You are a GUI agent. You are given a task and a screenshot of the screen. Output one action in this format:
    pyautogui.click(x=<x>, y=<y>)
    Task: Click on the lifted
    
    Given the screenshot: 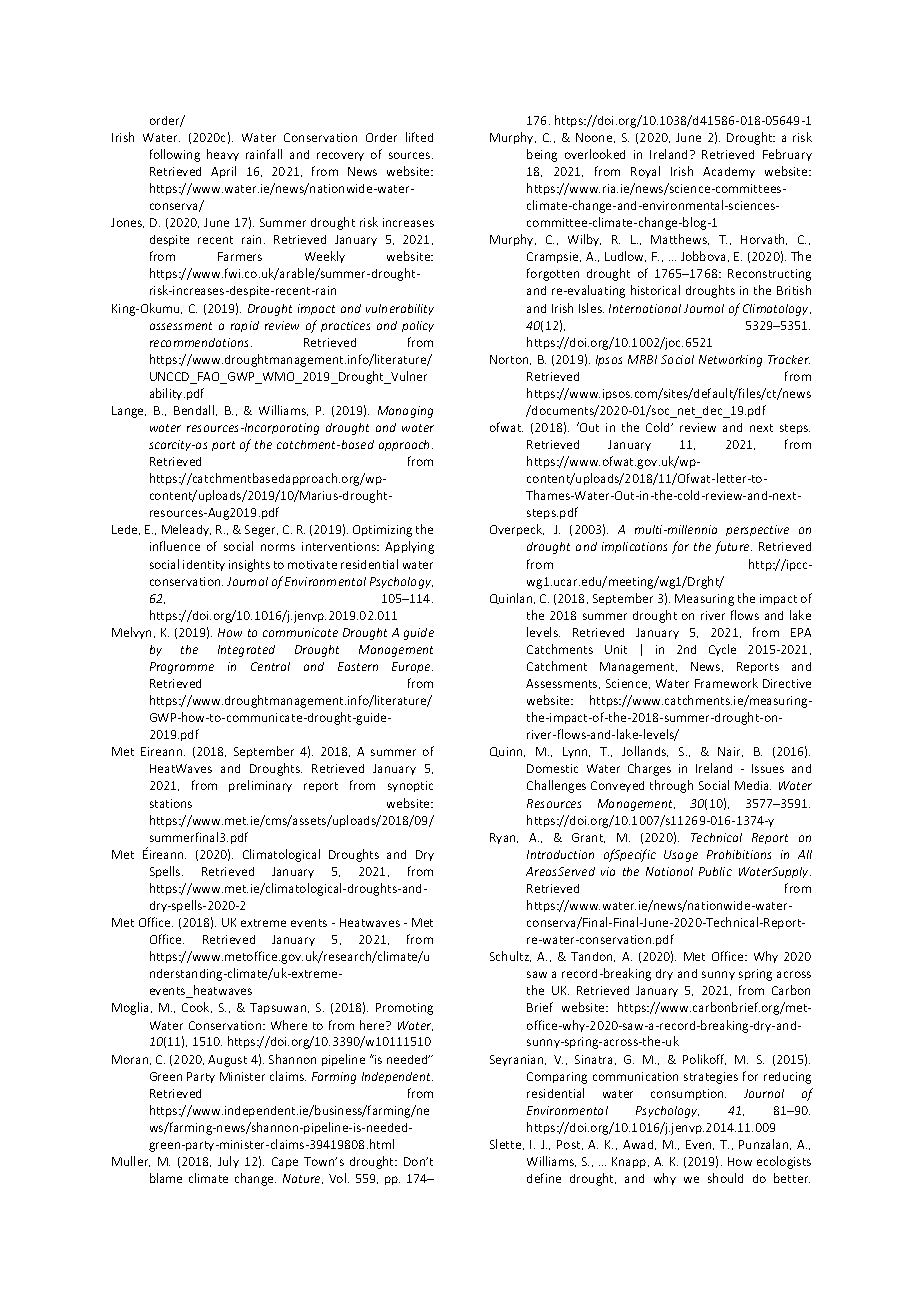 What is the action you would take?
    pyautogui.click(x=419, y=137)
